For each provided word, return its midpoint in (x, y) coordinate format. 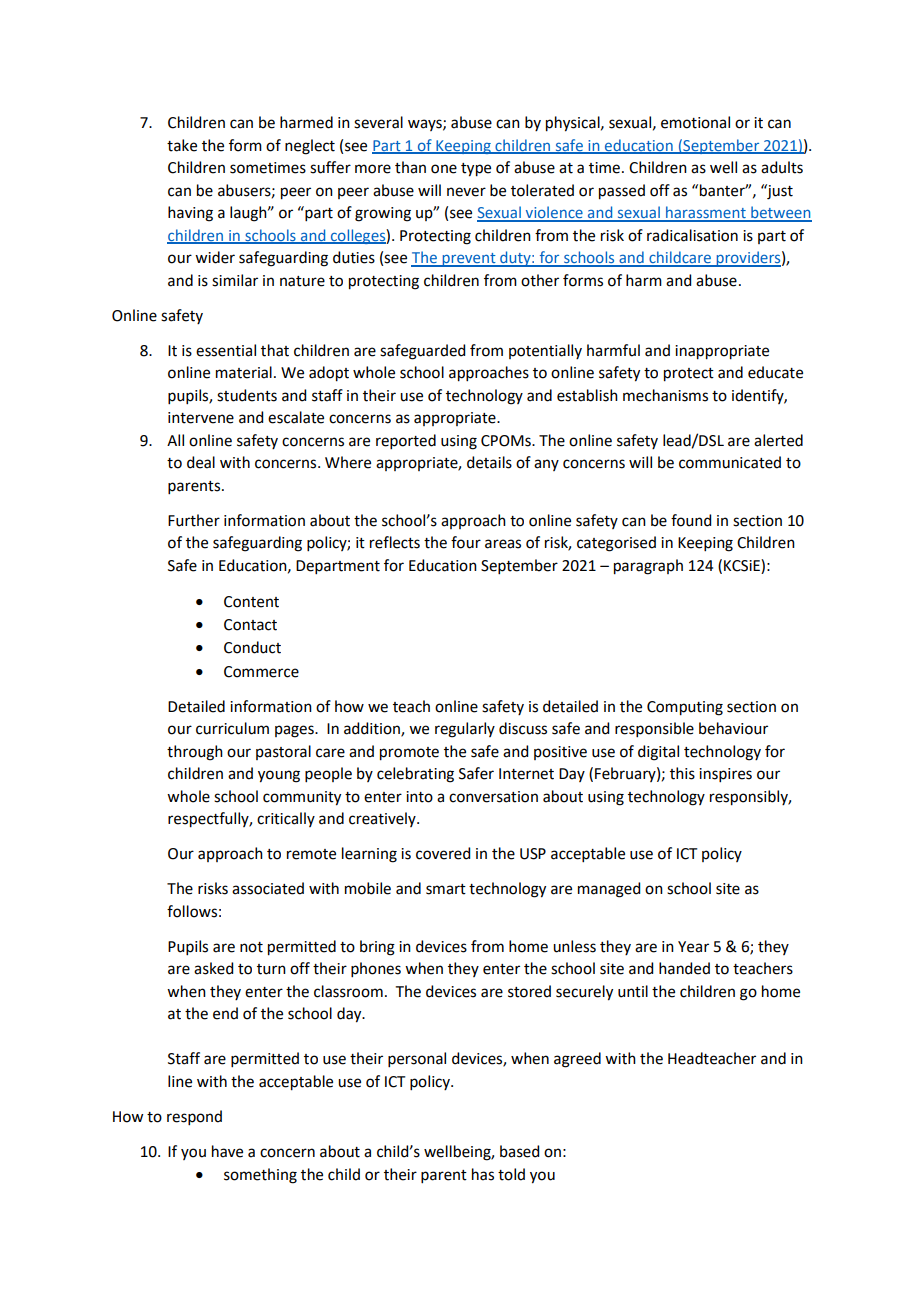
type (476, 170)
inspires (725, 775)
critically (286, 819)
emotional (695, 122)
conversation (493, 797)
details (489, 462)
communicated (730, 462)
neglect (310, 147)
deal (201, 462)
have (227, 1151)
